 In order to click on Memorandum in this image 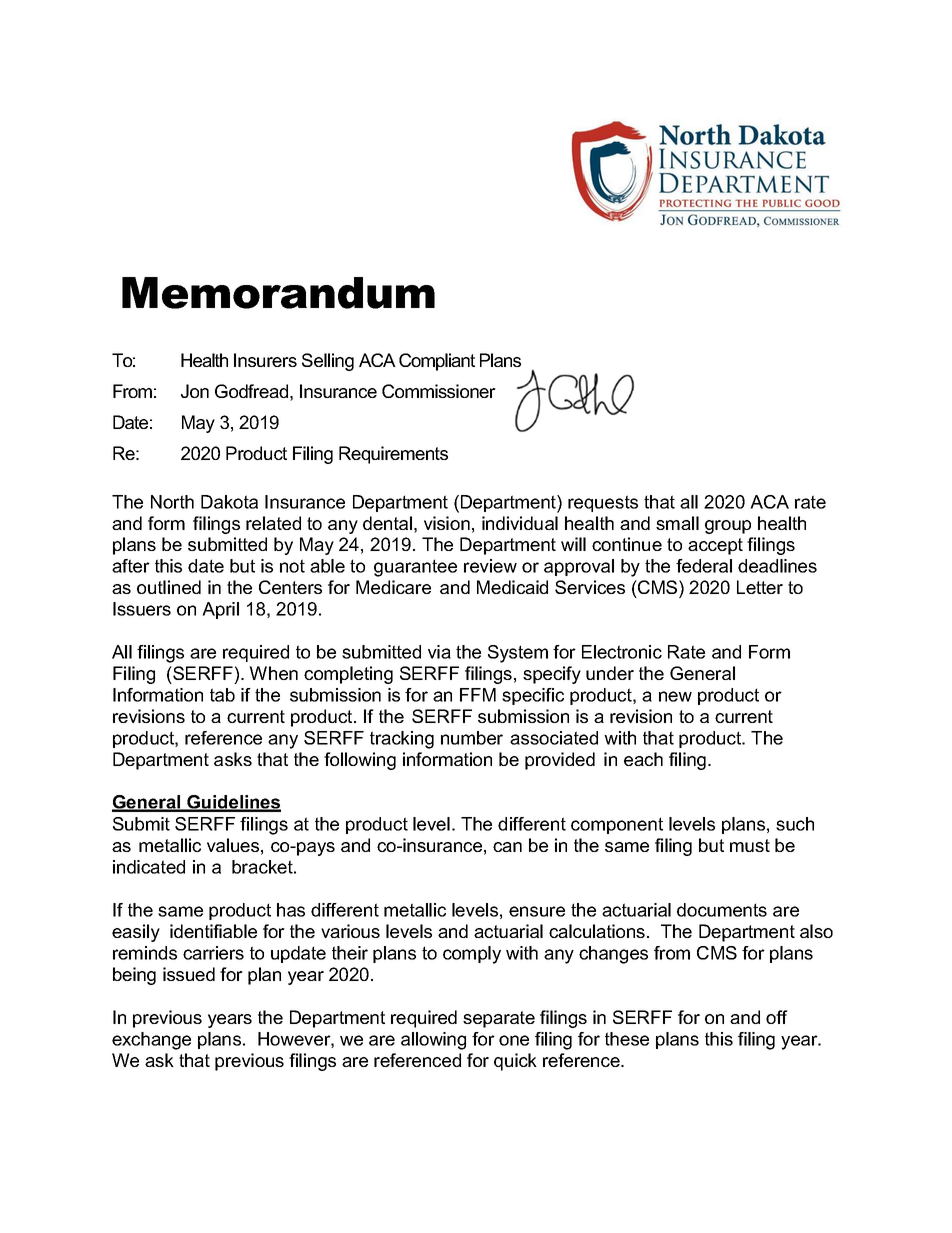, I will do `click(278, 293)`.
